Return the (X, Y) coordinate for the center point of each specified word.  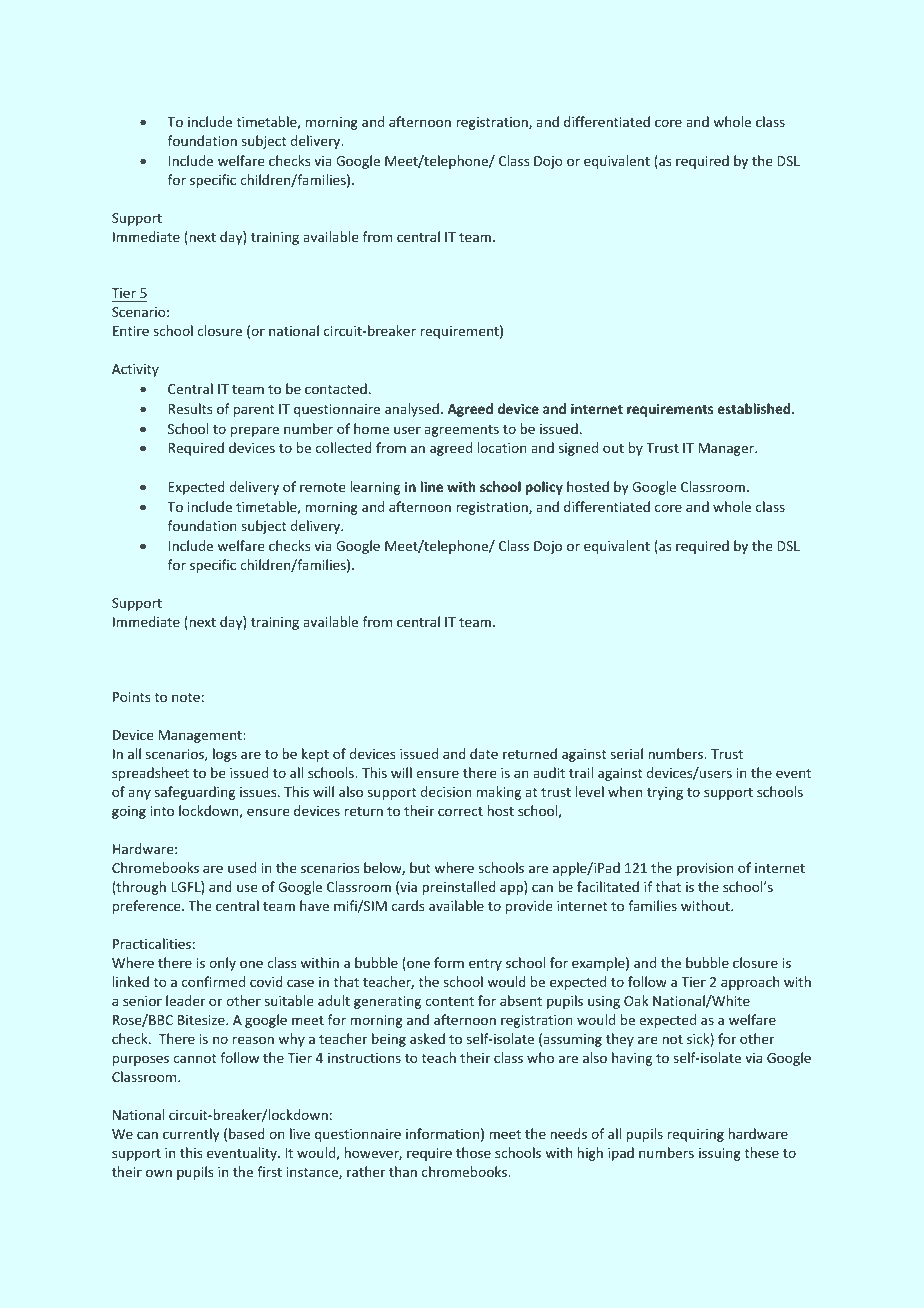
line (431, 486)
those (473, 1152)
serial (627, 753)
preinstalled (459, 888)
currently (191, 1135)
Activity (135, 370)
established (755, 408)
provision (705, 869)
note (186, 697)
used (242, 867)
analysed (412, 410)
